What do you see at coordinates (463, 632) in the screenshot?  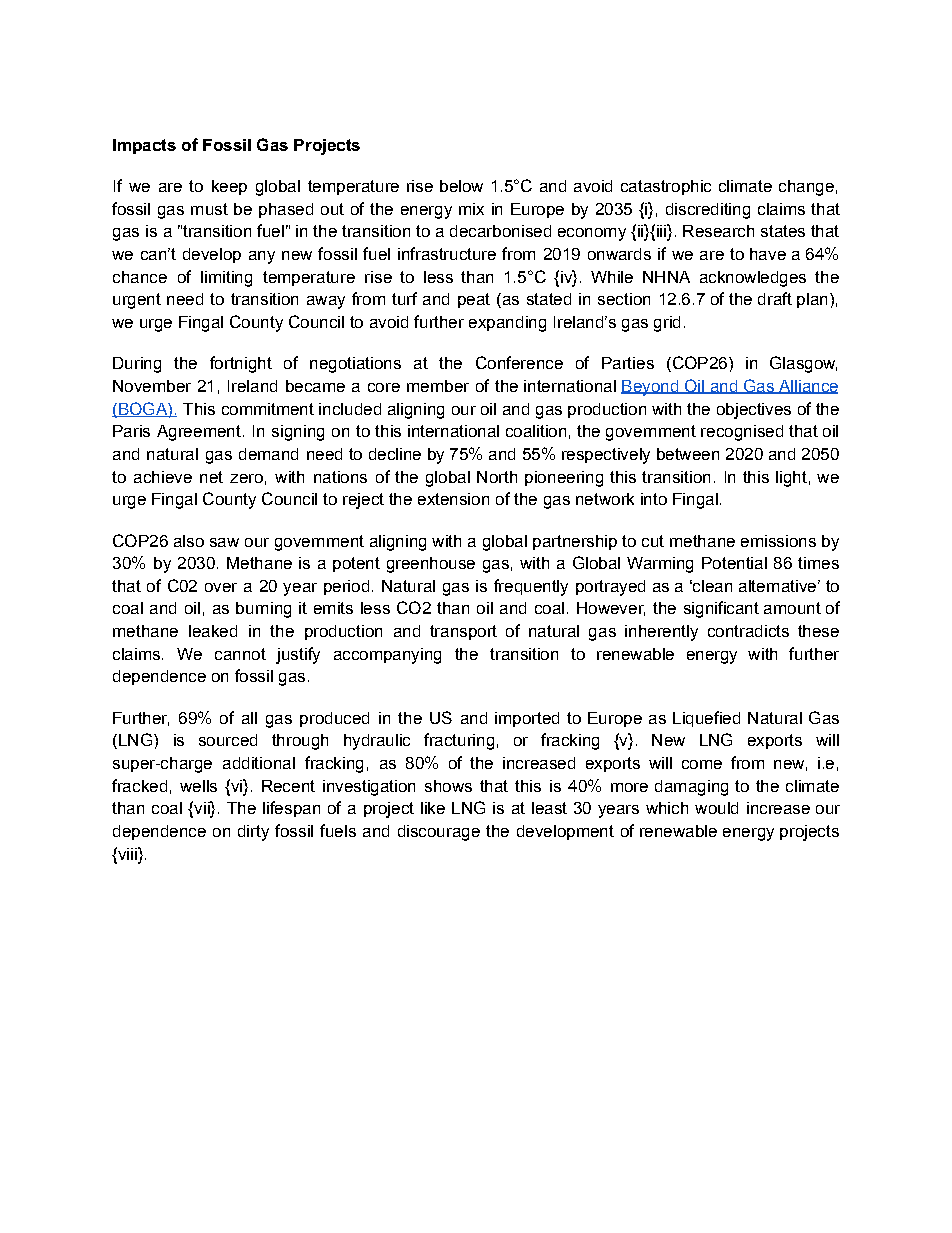 I see `transport` at bounding box center [463, 632].
